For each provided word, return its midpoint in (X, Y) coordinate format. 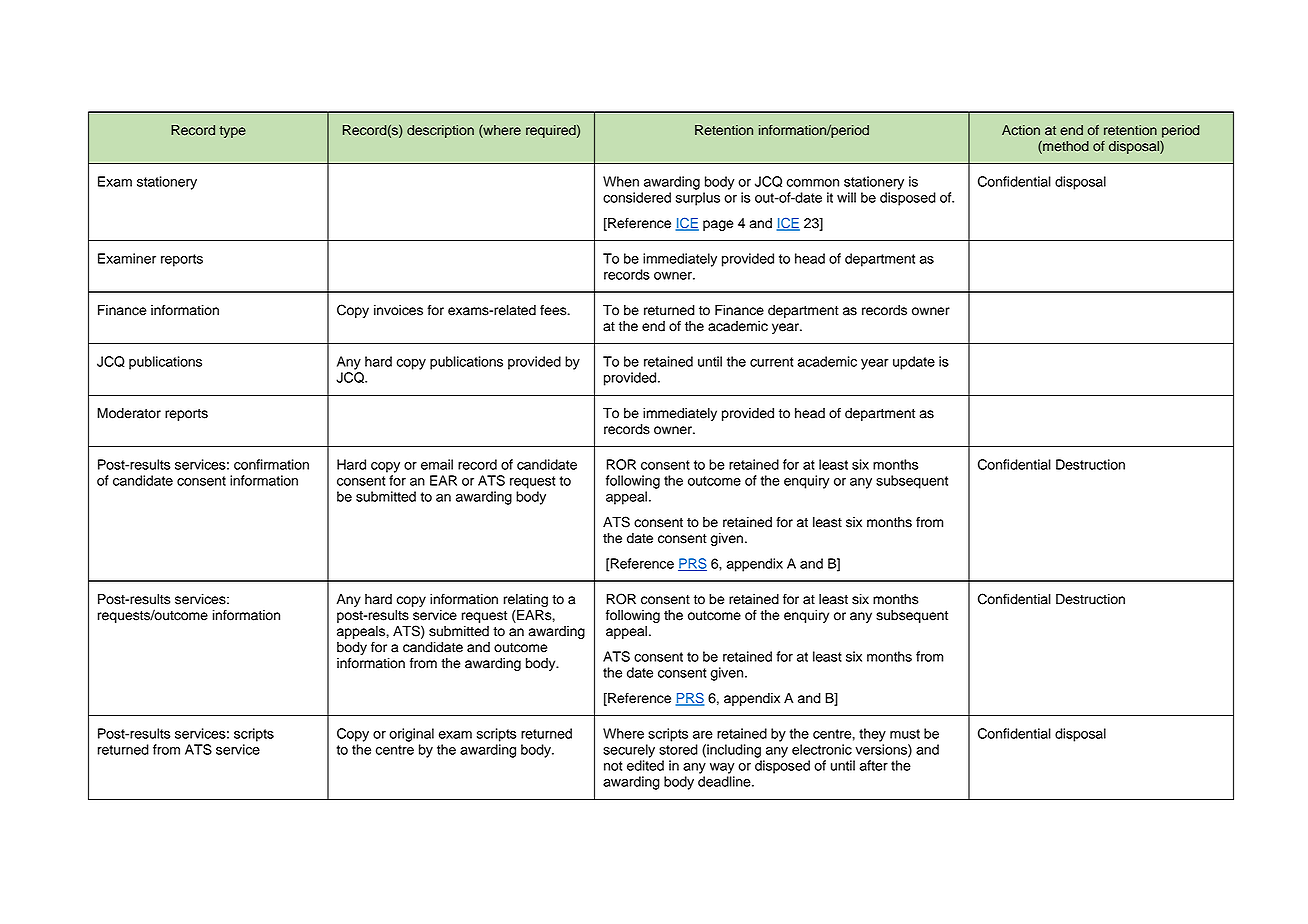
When (621, 181)
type (232, 132)
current (771, 362)
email (437, 464)
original (411, 735)
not (613, 766)
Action (1021, 130)
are (703, 735)
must (905, 734)
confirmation (271, 464)
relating (526, 600)
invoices (398, 310)
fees (554, 310)
